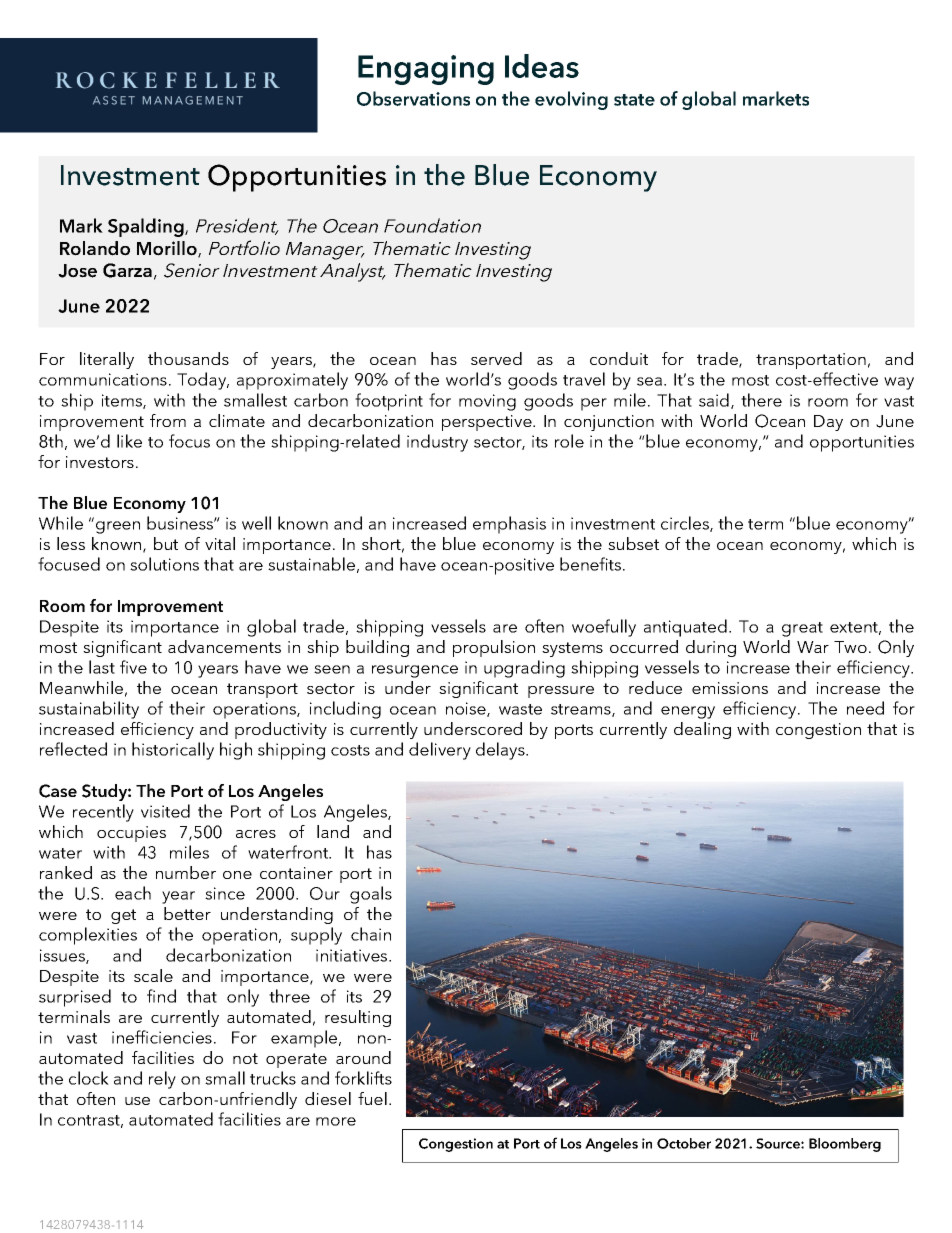 The width and height of the screenshot is (952, 1233). I want to click on dealing, so click(702, 730).
